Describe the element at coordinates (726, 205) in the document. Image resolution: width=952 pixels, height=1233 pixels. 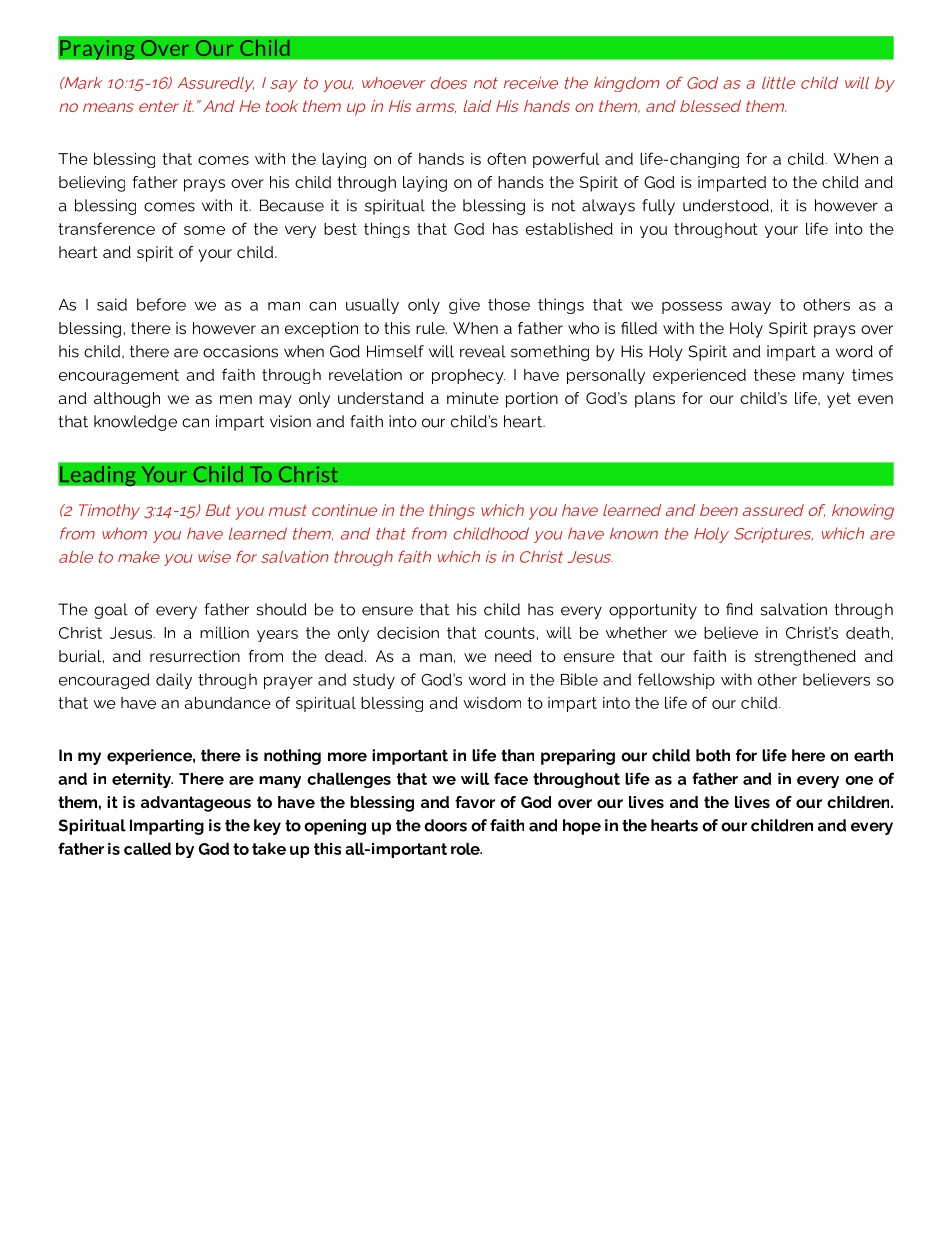
I see `understood` at that location.
